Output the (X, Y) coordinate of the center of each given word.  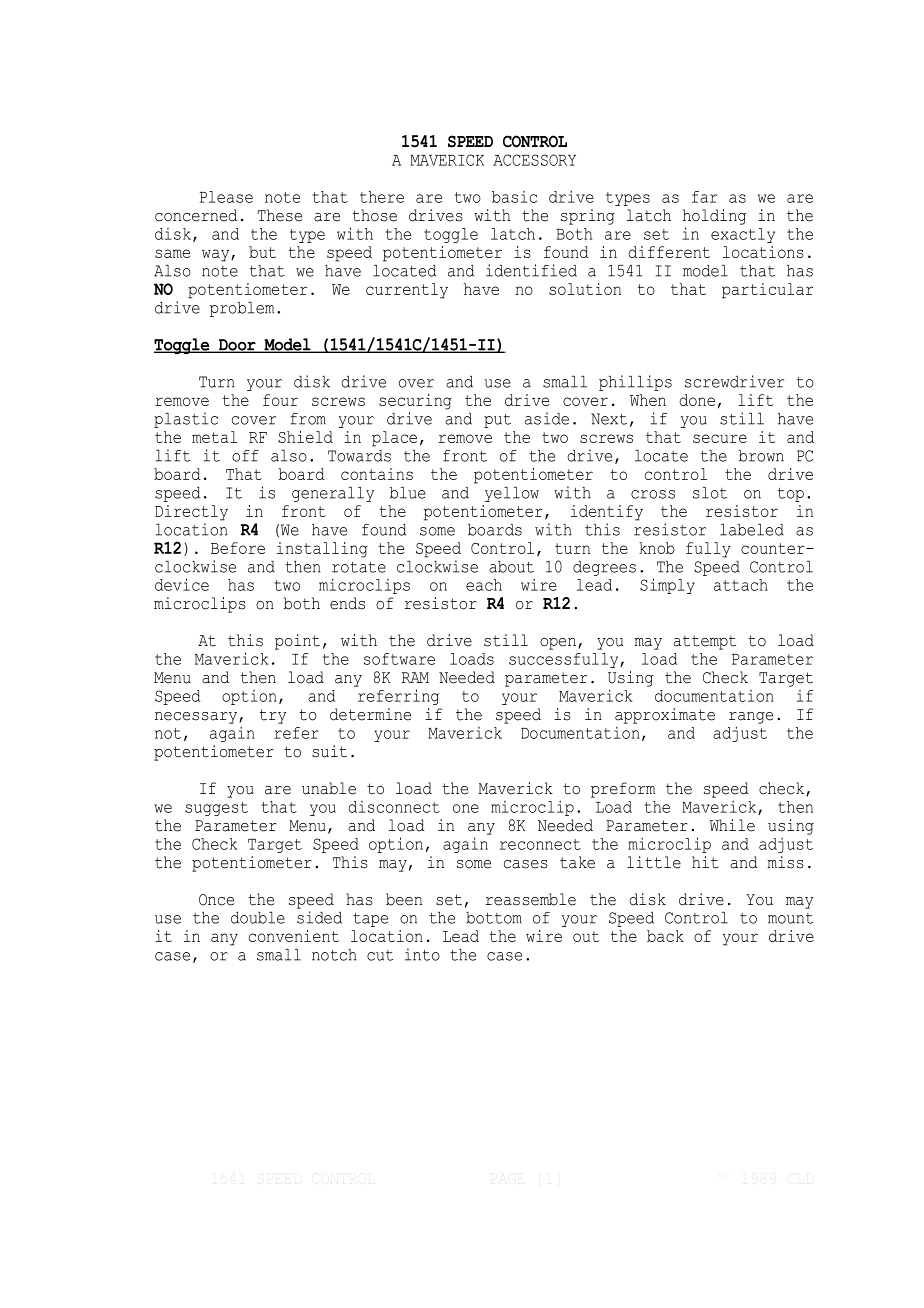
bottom (494, 918)
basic (514, 197)
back (665, 936)
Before (238, 548)
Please (226, 197)
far (704, 197)
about (511, 567)
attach (741, 585)
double (258, 918)
